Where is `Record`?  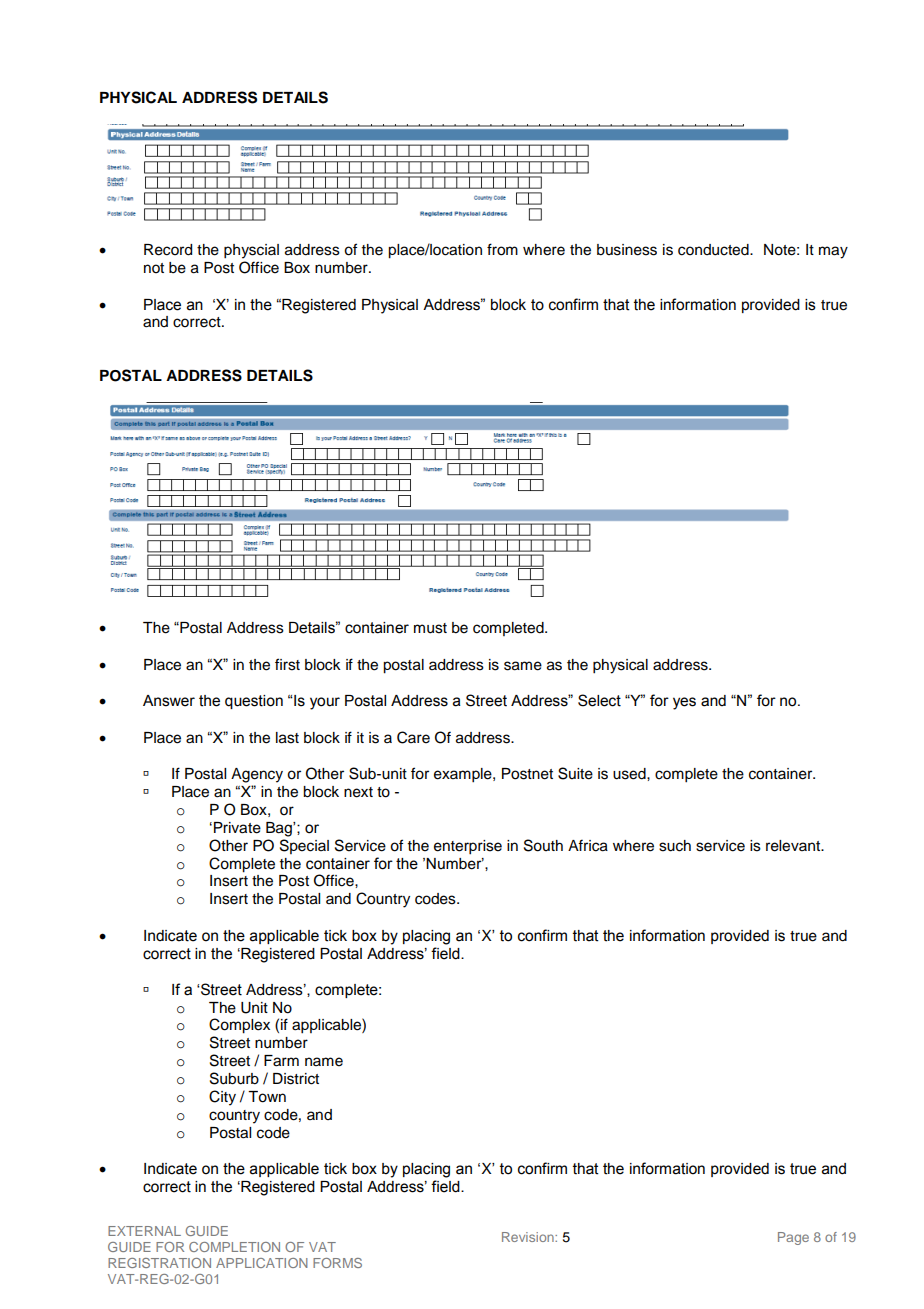
Record is located at coordinates (168, 250).
